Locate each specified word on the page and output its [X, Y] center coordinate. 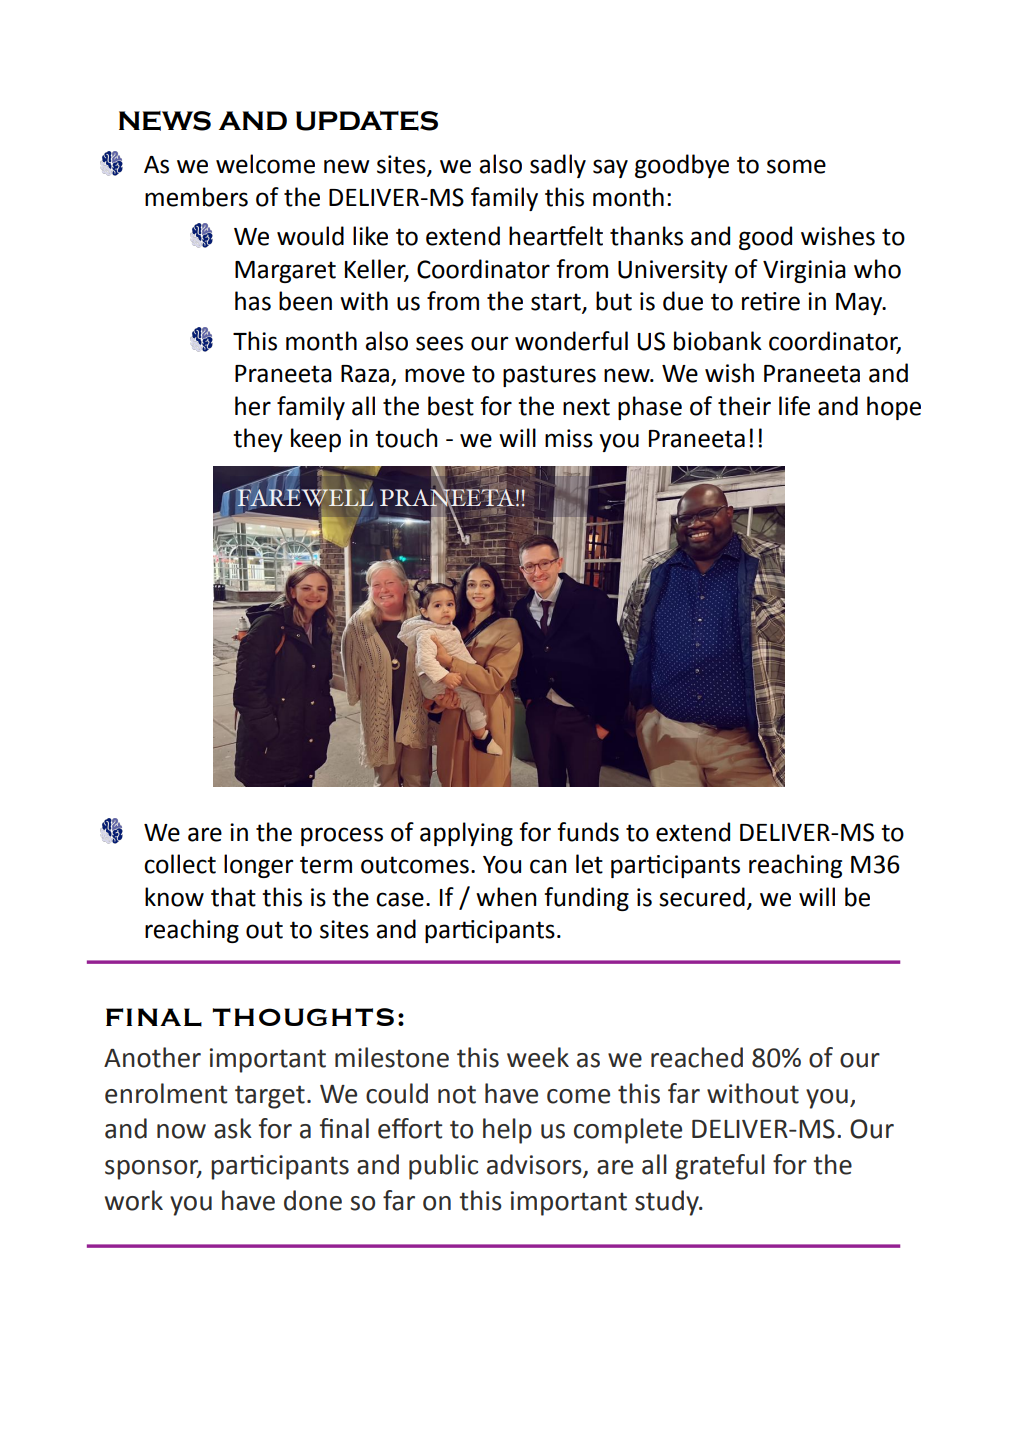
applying [466, 834]
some [796, 166]
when [506, 897]
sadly [558, 166]
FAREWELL [304, 497]
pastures [549, 376]
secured [702, 897]
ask [233, 1128]
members [196, 197]
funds [588, 832]
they [258, 440]
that [233, 897]
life [794, 406]
